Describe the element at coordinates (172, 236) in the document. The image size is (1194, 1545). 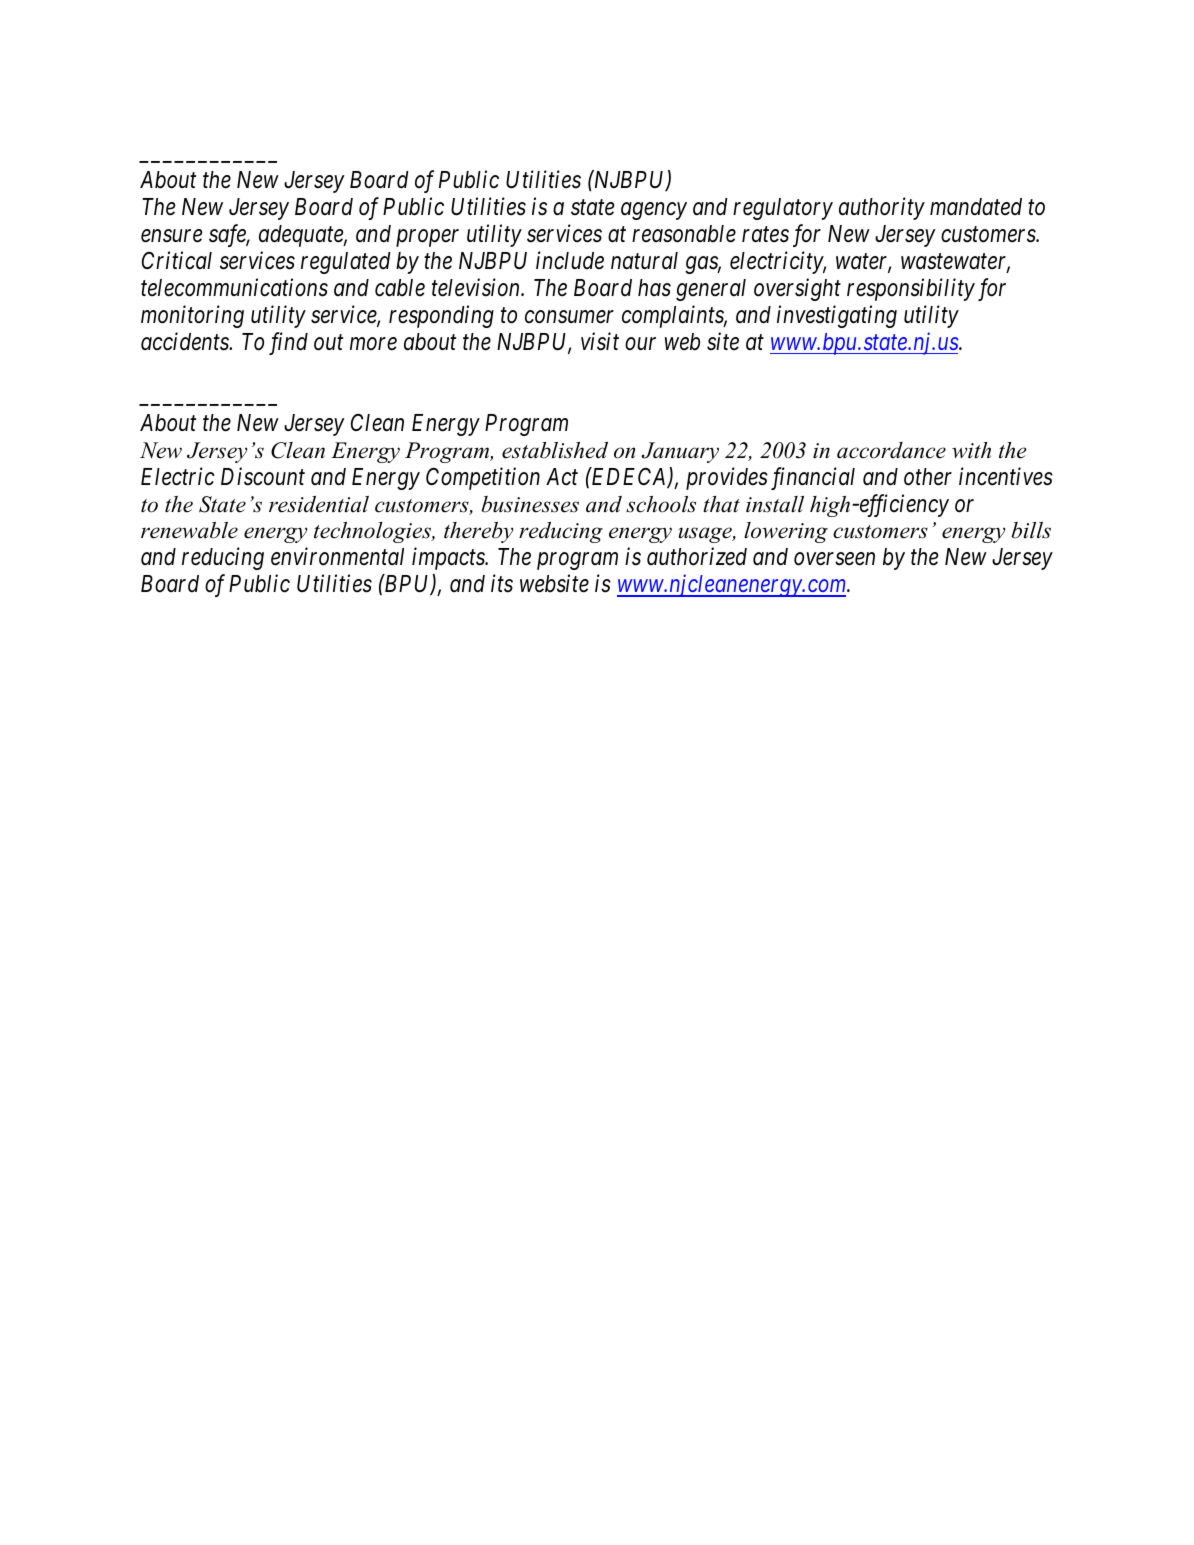
I see `ensure` at that location.
